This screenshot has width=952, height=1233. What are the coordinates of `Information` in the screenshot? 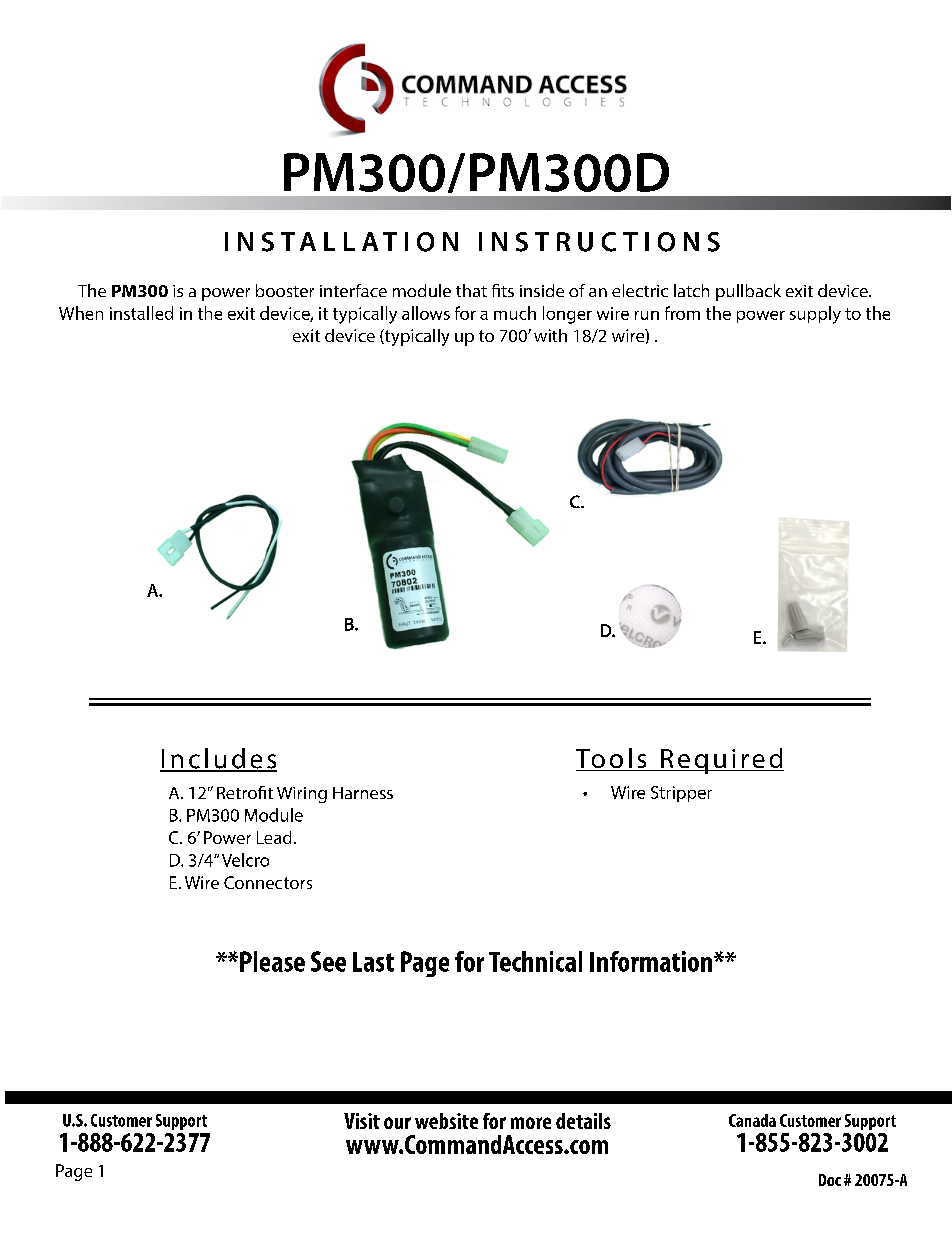 It's located at (651, 961).
